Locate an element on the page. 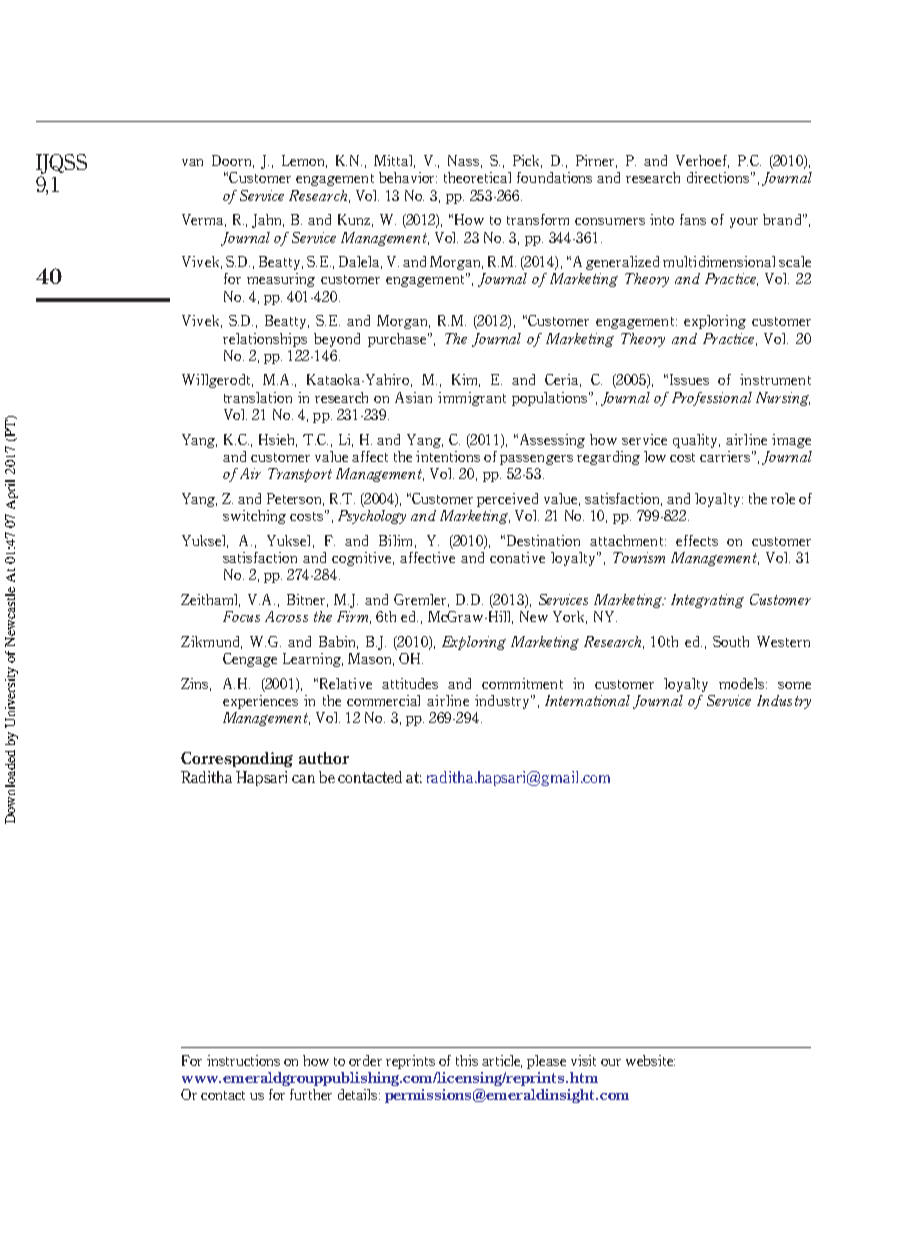  Jahn is located at coordinates (268, 221).
